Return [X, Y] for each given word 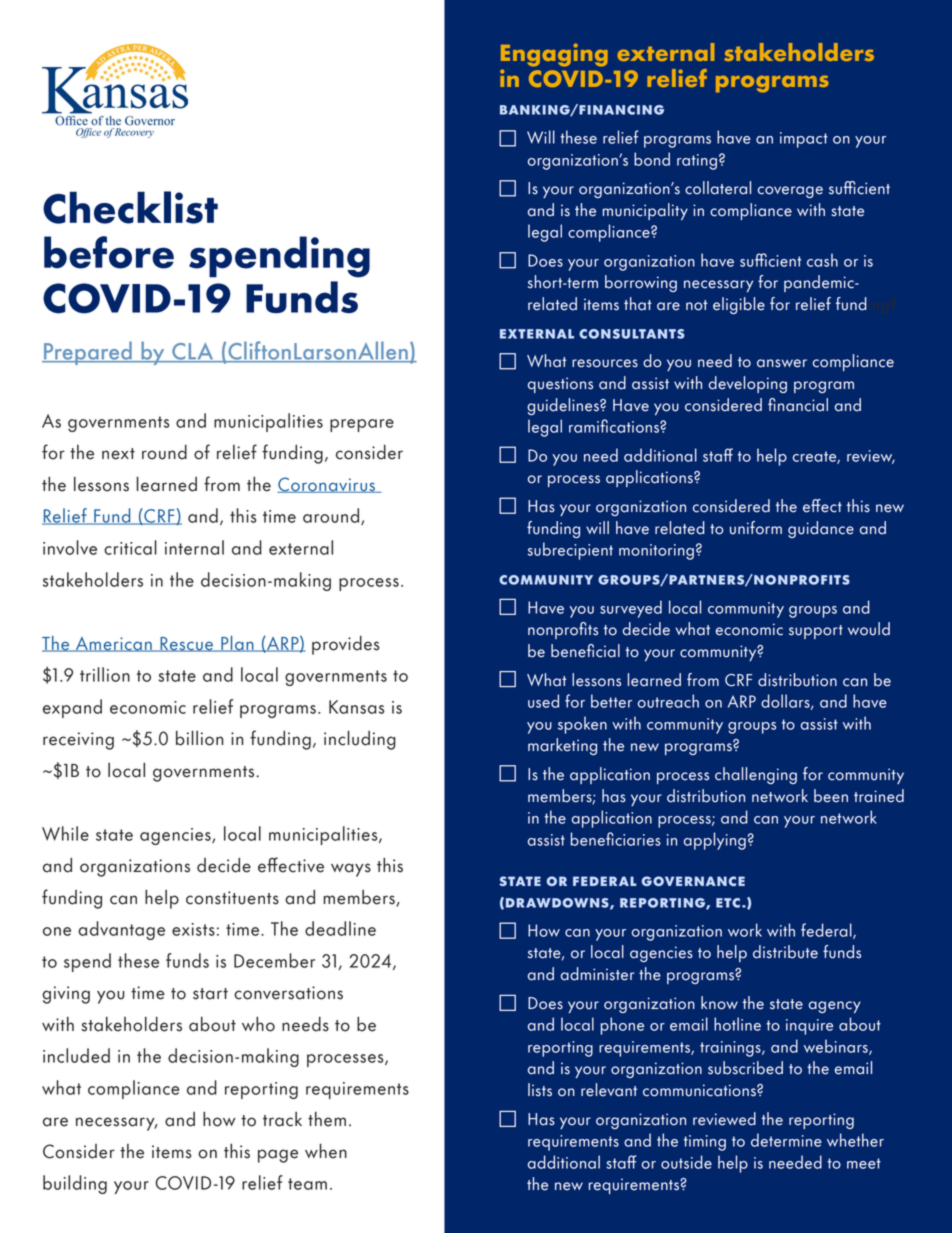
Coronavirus [327, 485]
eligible [739, 305]
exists [193, 929]
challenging [756, 775]
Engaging [554, 55]
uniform [756, 528]
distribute [785, 952]
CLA [193, 352]
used [543, 701]
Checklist [130, 207]
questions [560, 385]
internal [194, 547]
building [75, 1184]
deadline [340, 928]
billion [199, 738]
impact [804, 140]
